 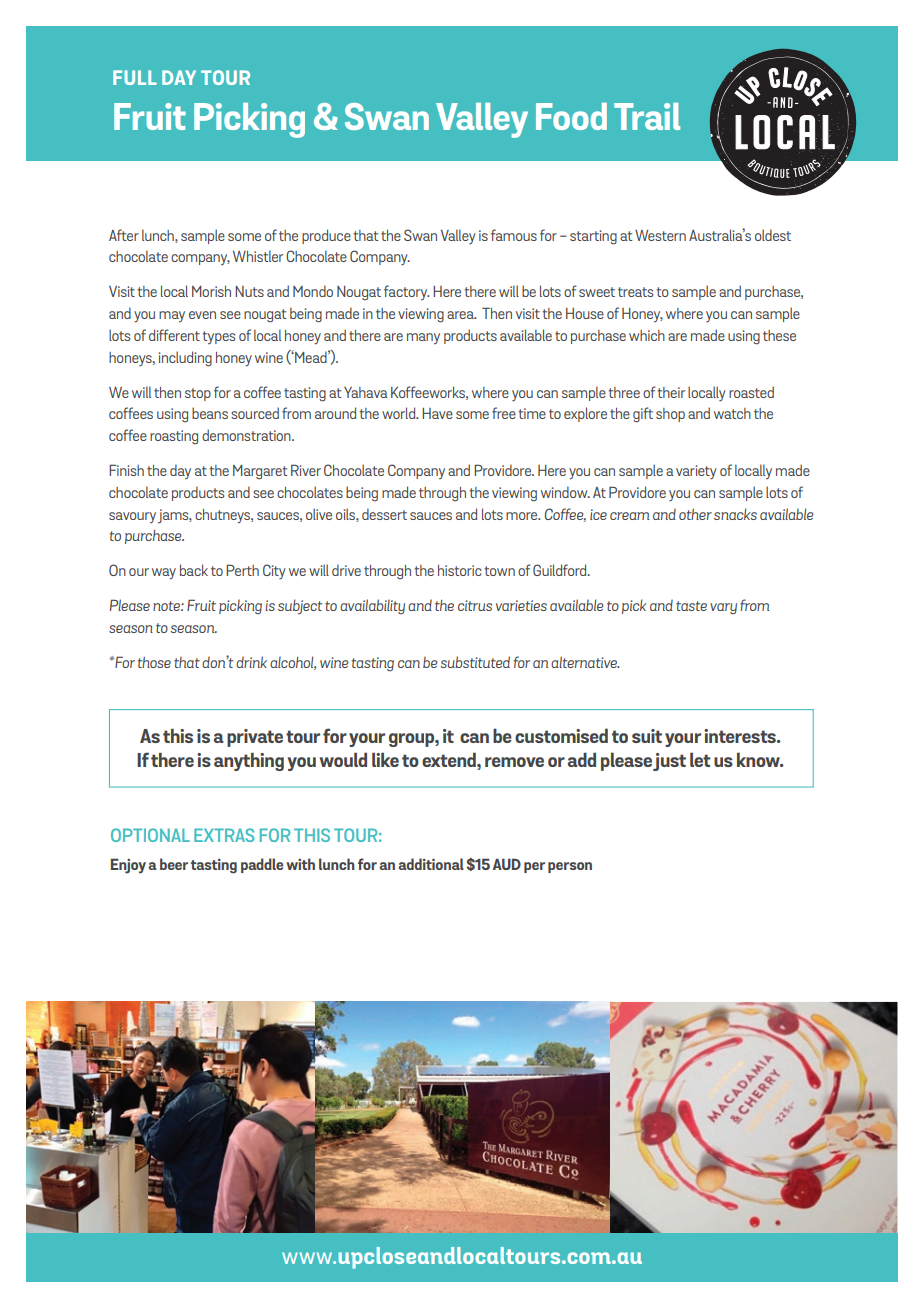 I want to click on those, so click(x=154, y=662).
